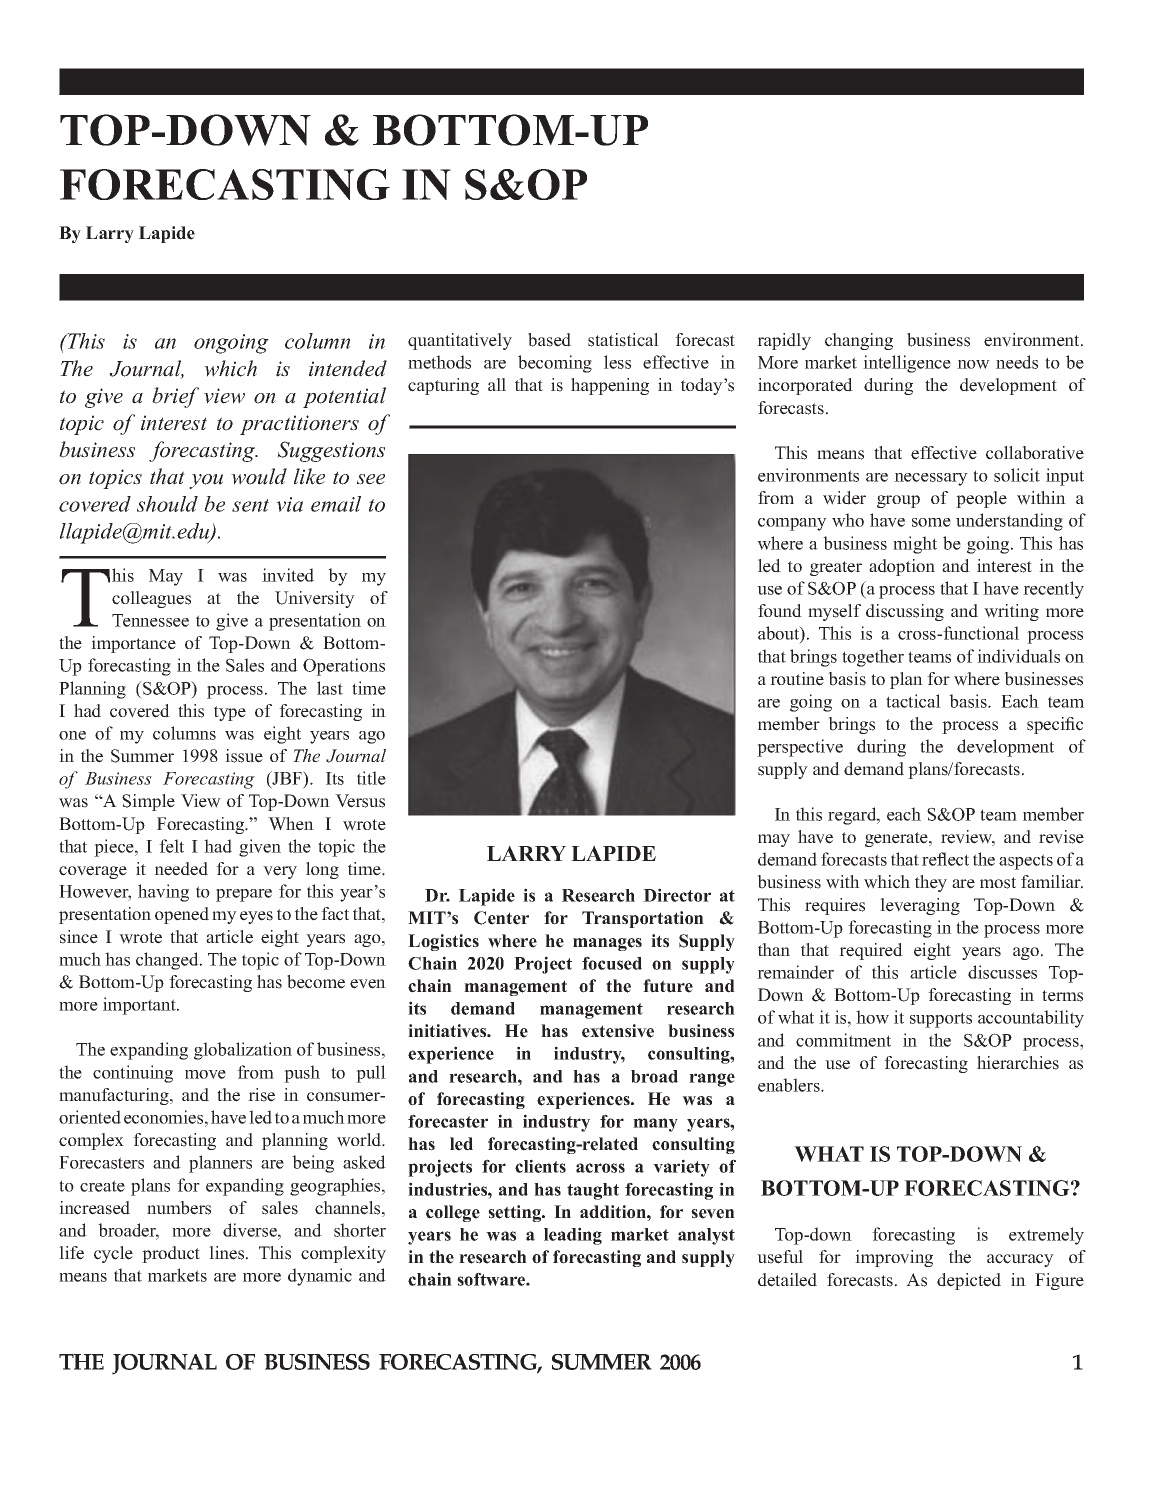  What do you see at coordinates (148, 802) in the screenshot?
I see `Simple` at bounding box center [148, 802].
